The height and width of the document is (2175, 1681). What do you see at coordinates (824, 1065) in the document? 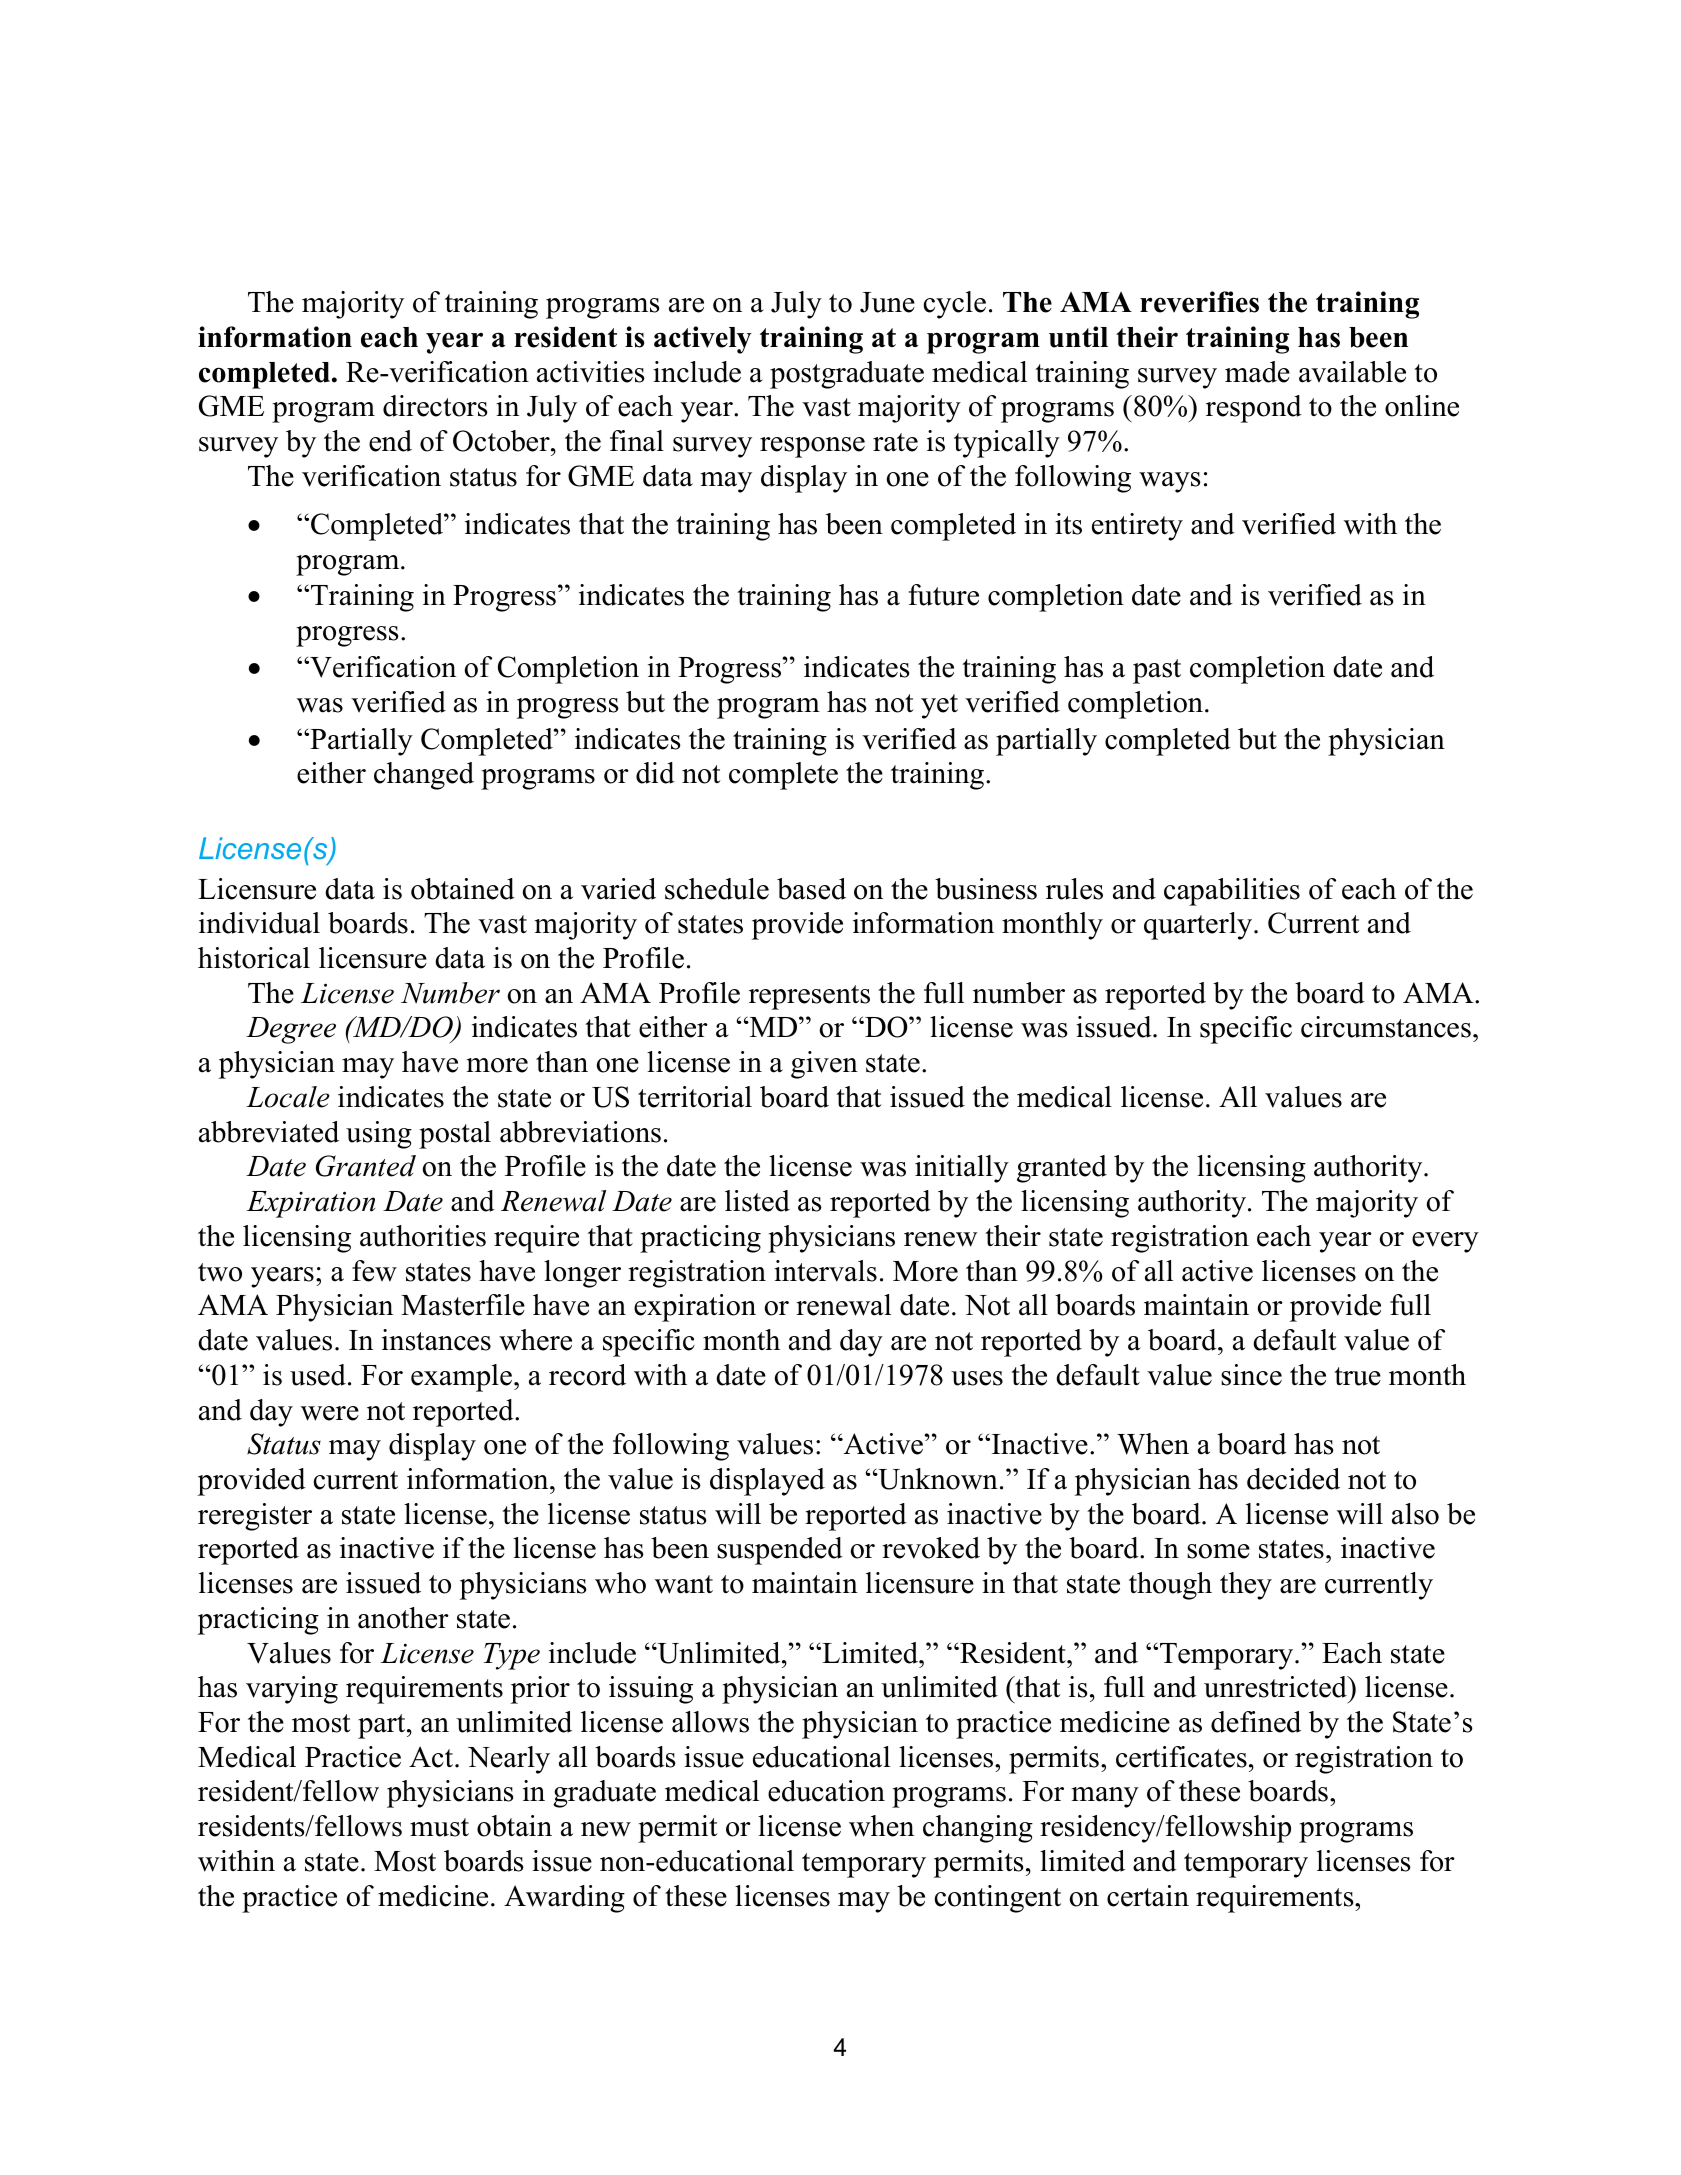
I see `given` at bounding box center [824, 1065].
